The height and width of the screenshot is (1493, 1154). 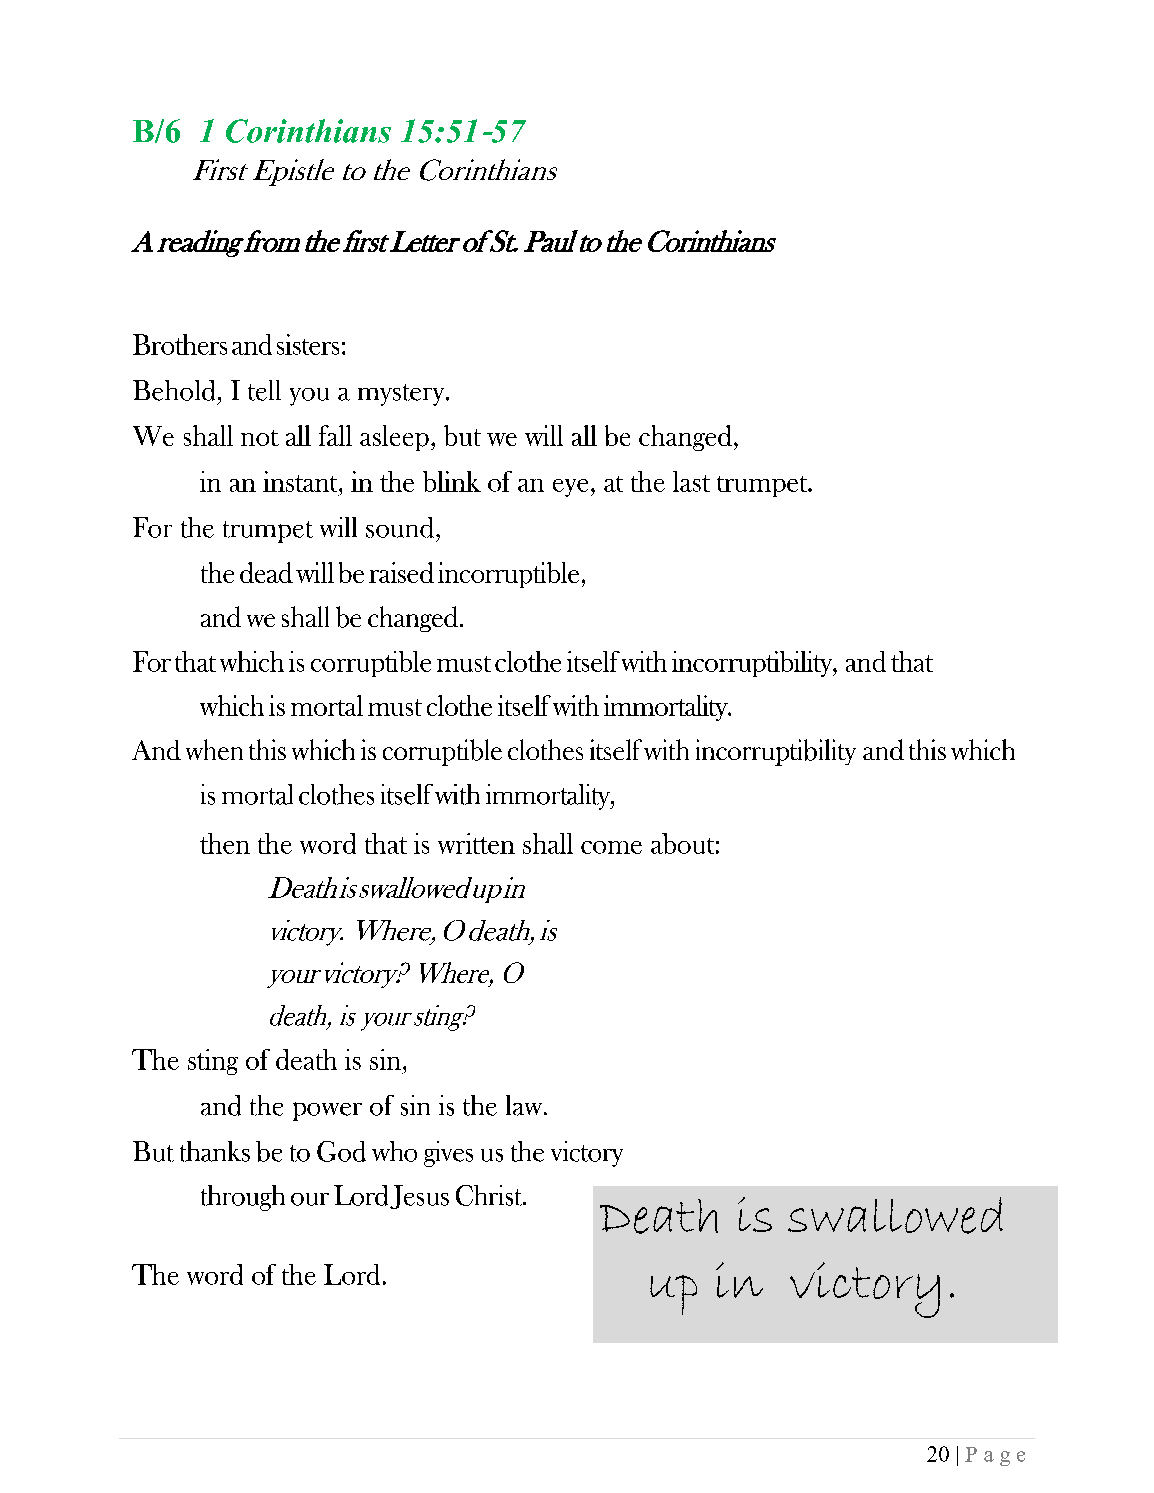 What do you see at coordinates (243, 1198) in the screenshot?
I see `through` at bounding box center [243, 1198].
